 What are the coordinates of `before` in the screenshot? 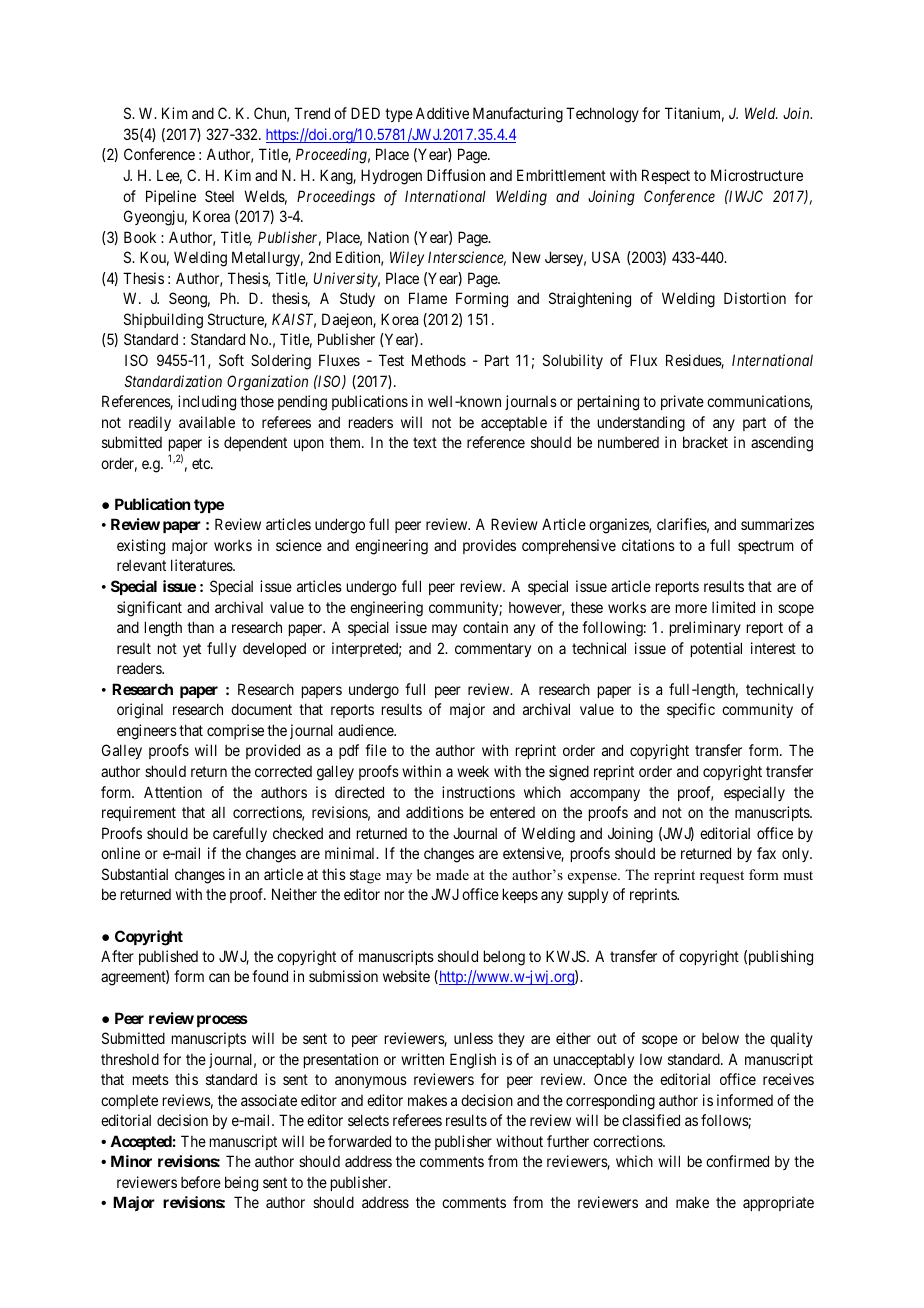 It's located at (201, 1182).
